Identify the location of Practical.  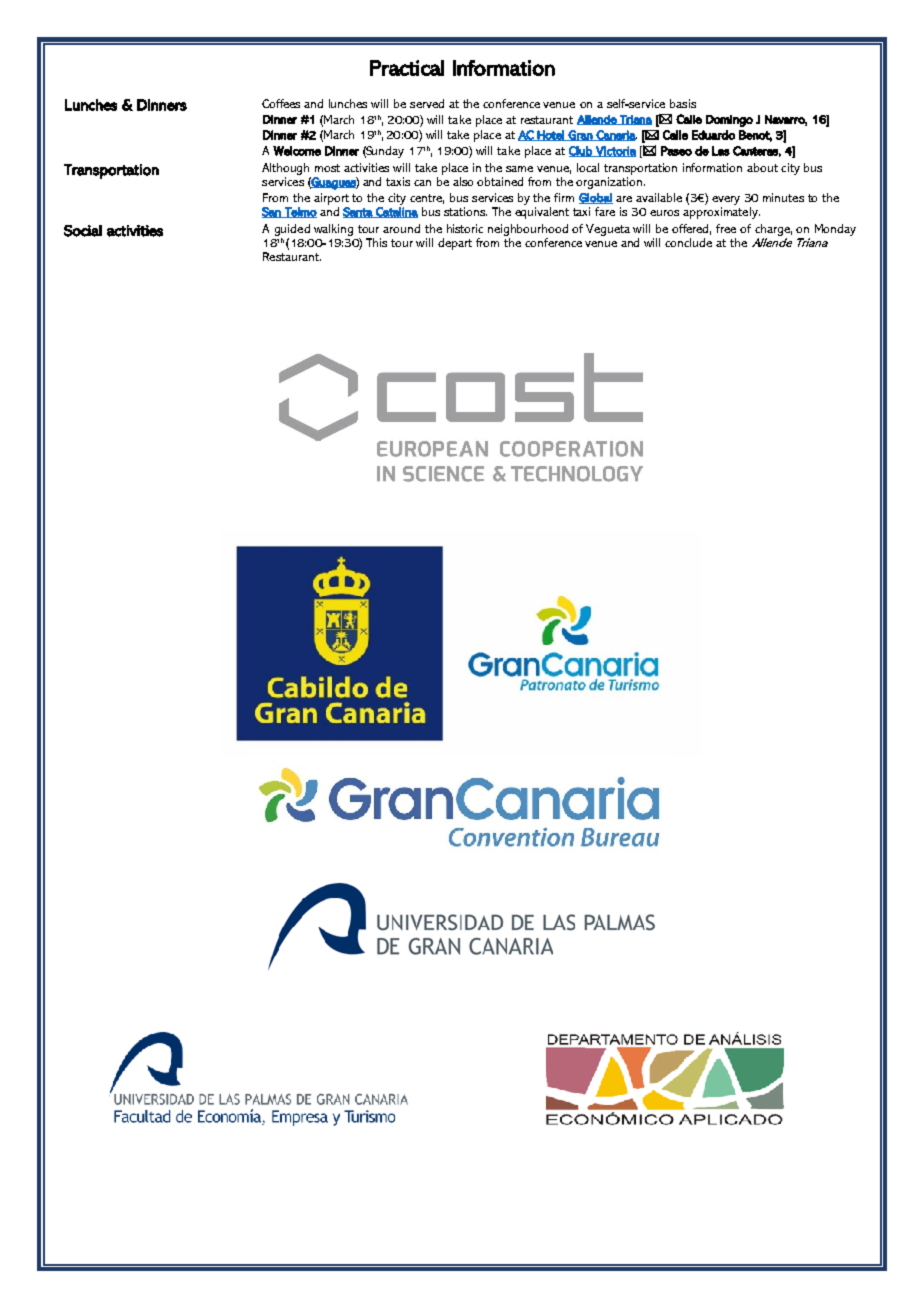
(407, 68).
